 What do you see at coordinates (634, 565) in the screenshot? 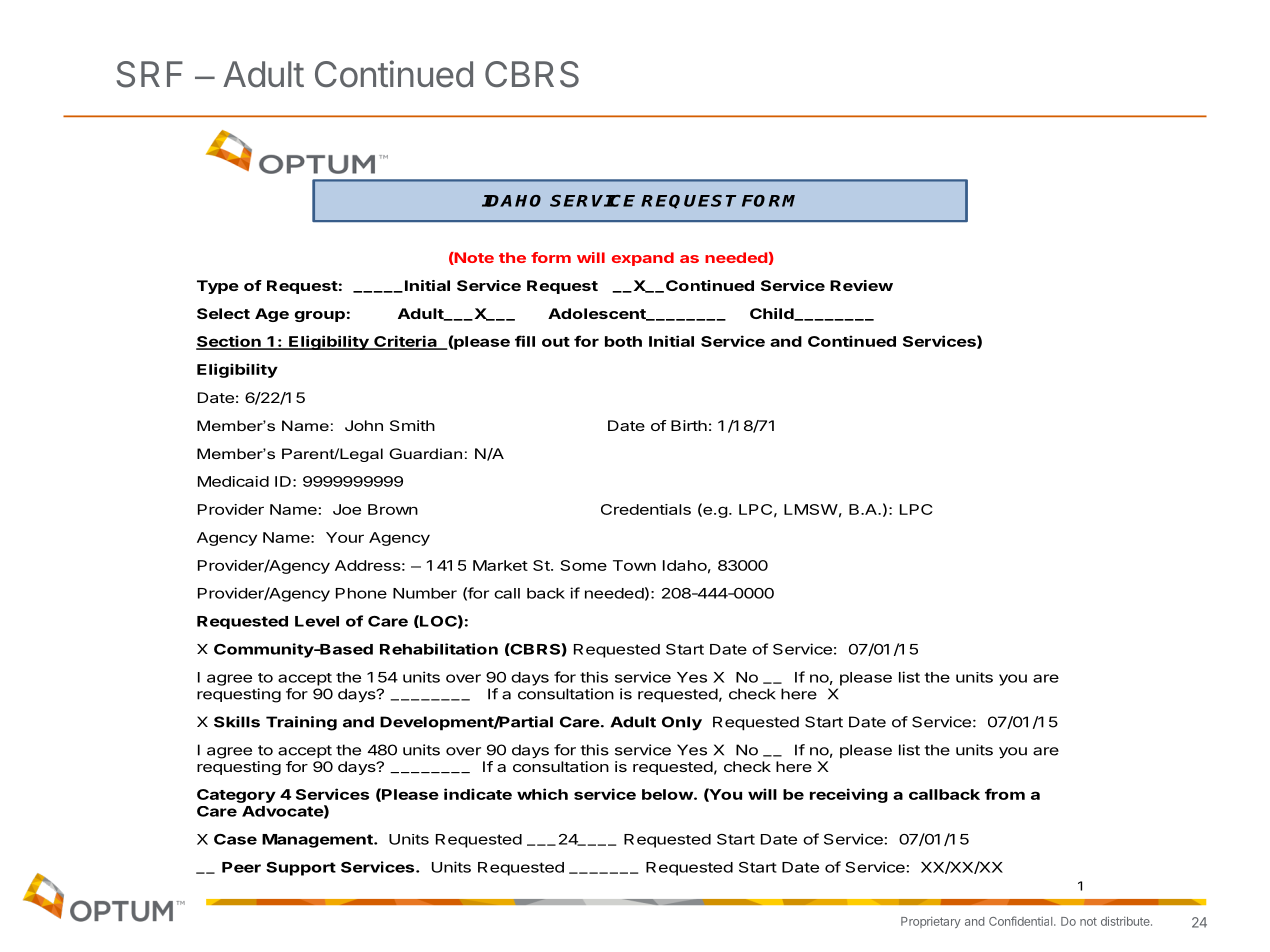
I see `Town` at bounding box center [634, 565].
